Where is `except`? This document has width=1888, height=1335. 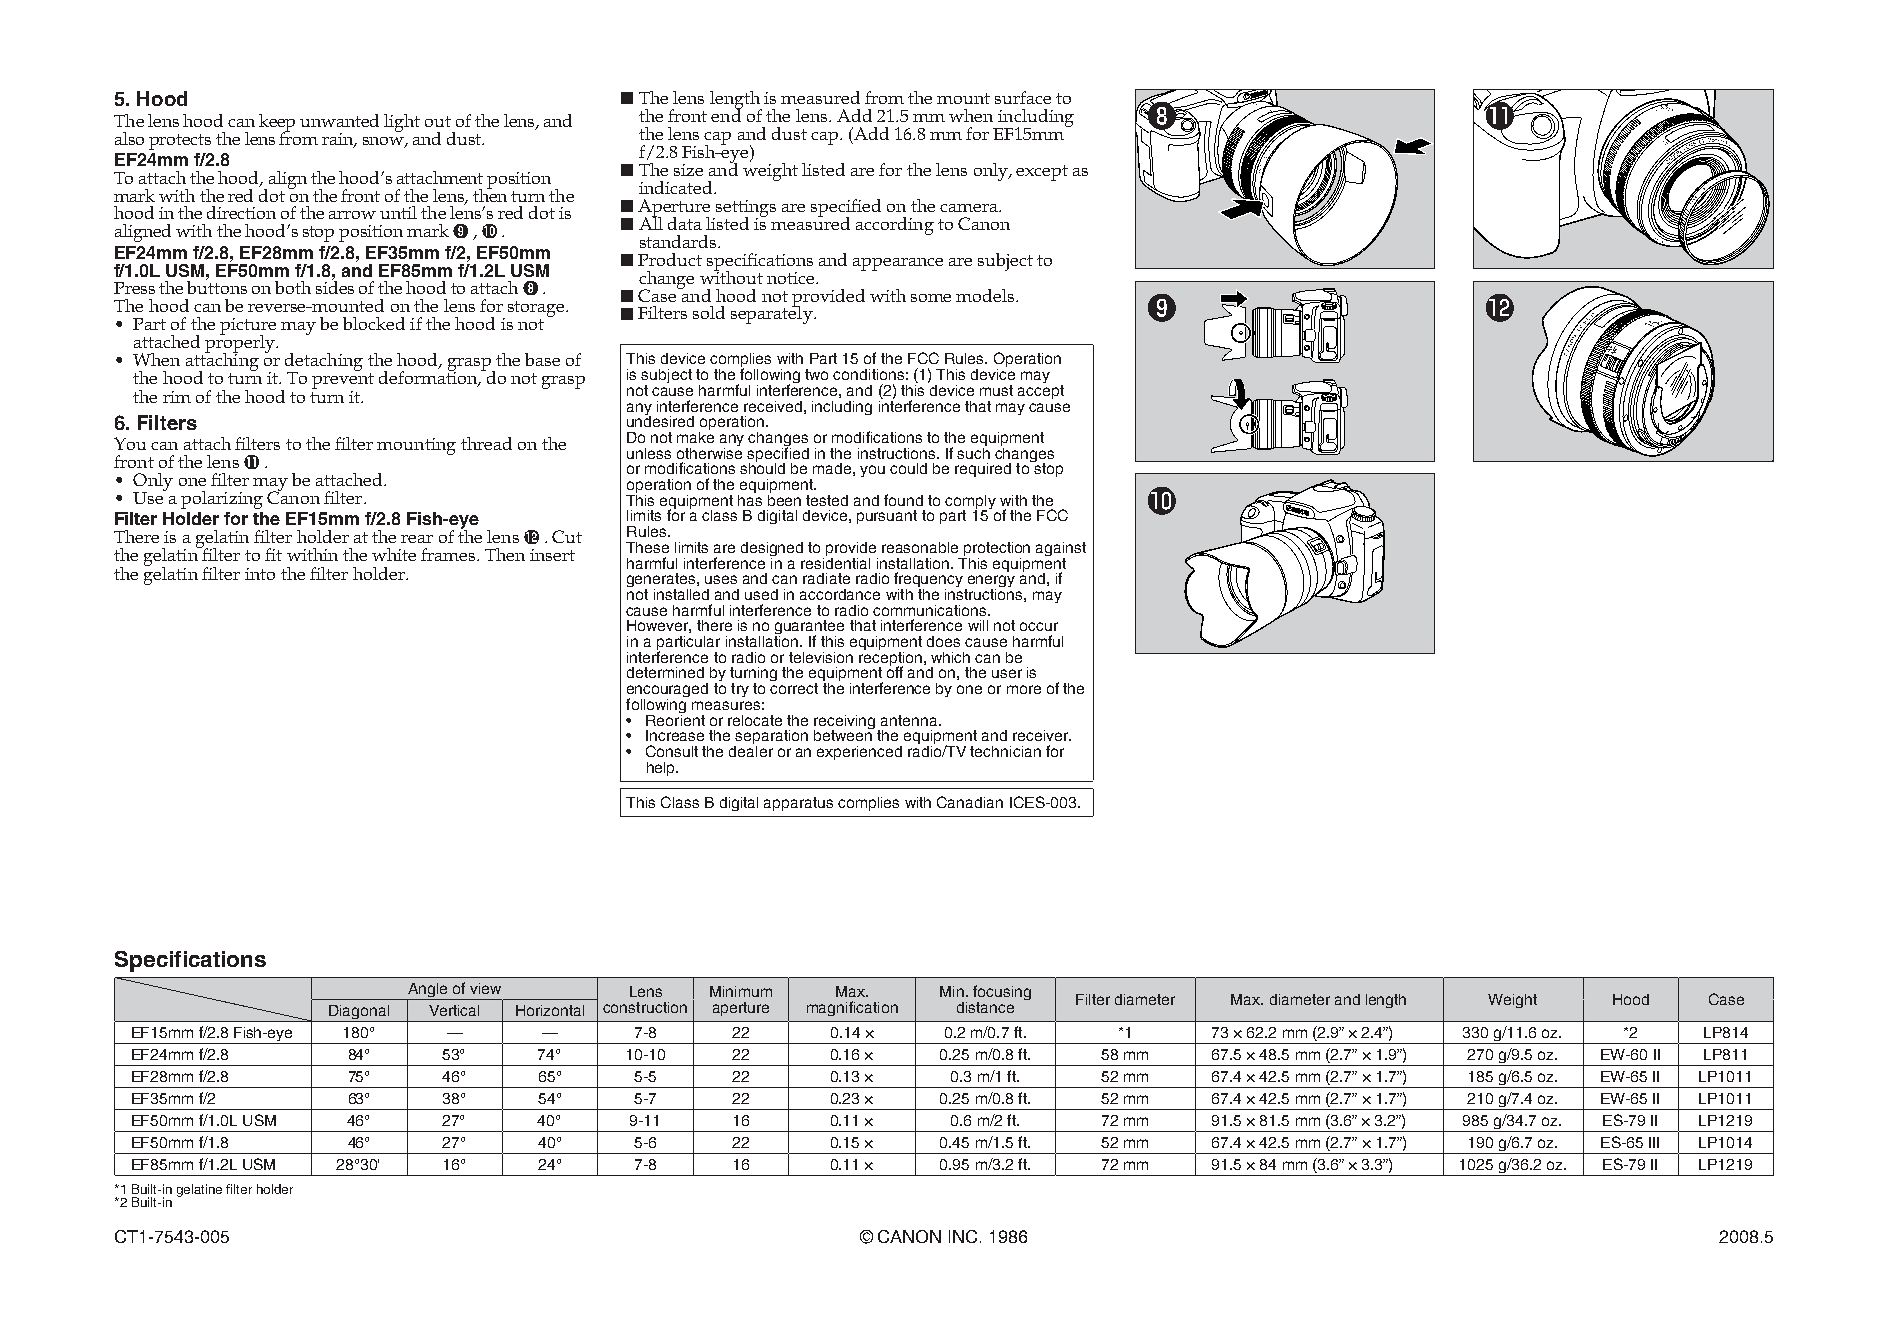 except is located at coordinates (1042, 173).
